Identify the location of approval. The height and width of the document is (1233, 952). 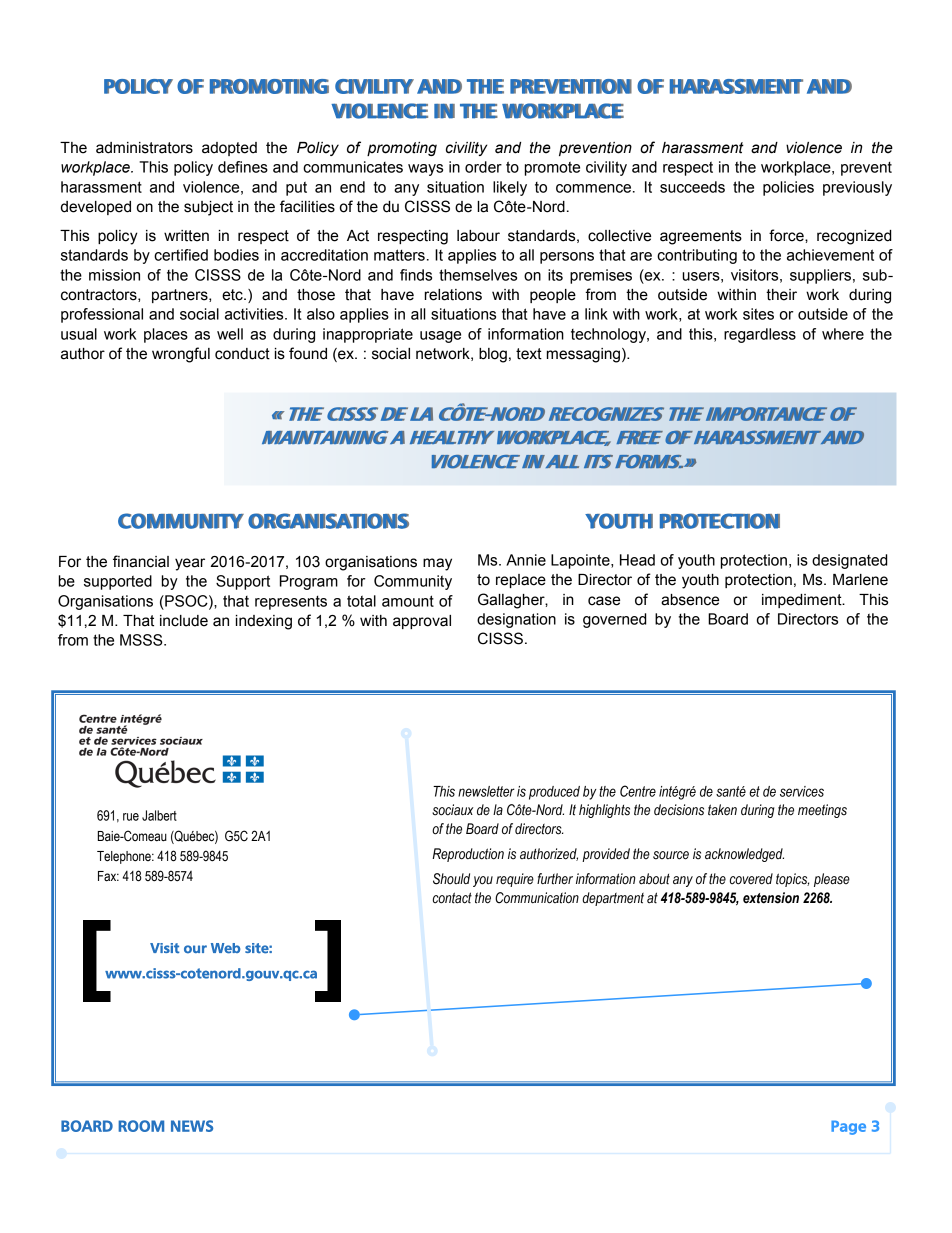
(422, 622).
